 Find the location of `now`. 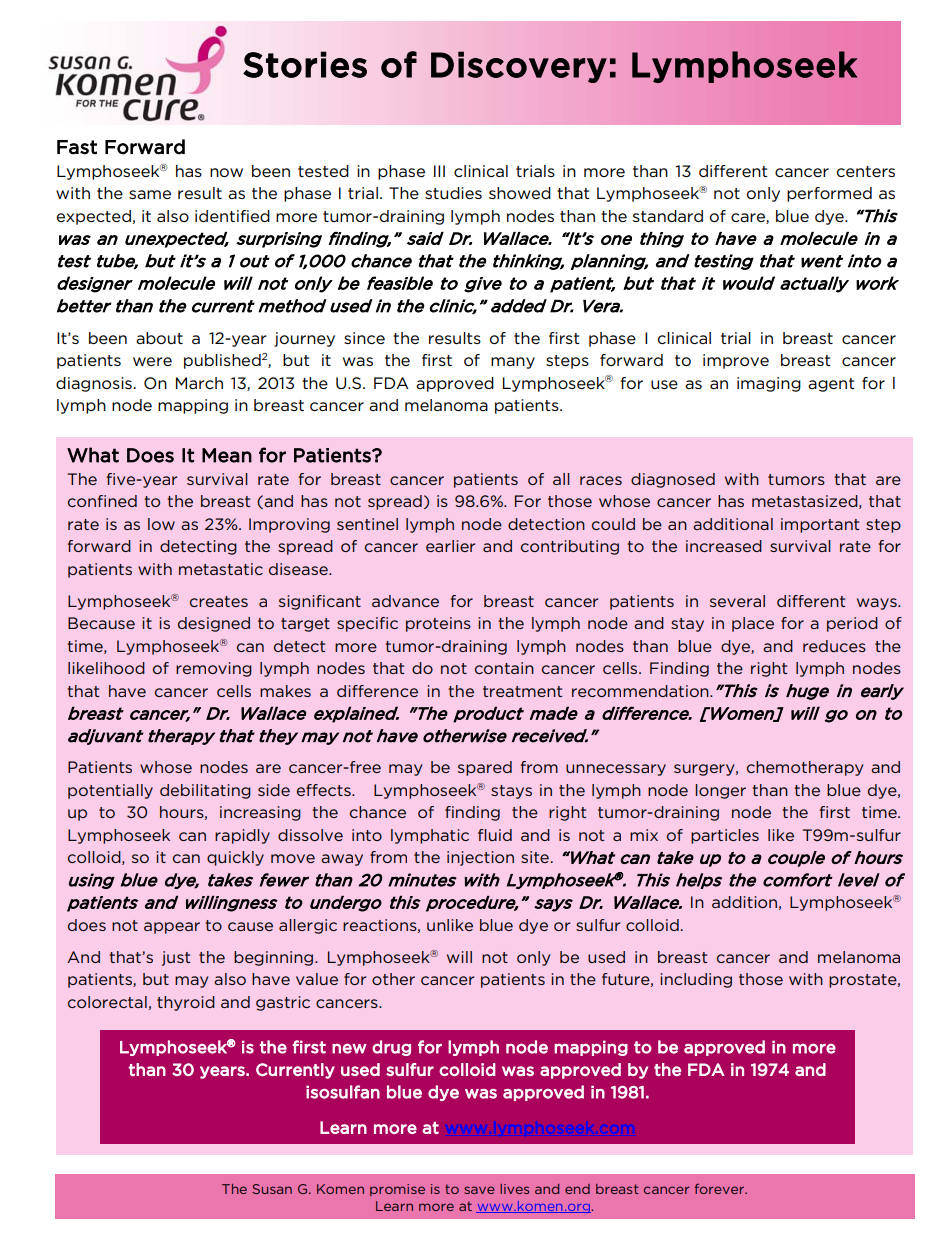

now is located at coordinates (226, 172).
